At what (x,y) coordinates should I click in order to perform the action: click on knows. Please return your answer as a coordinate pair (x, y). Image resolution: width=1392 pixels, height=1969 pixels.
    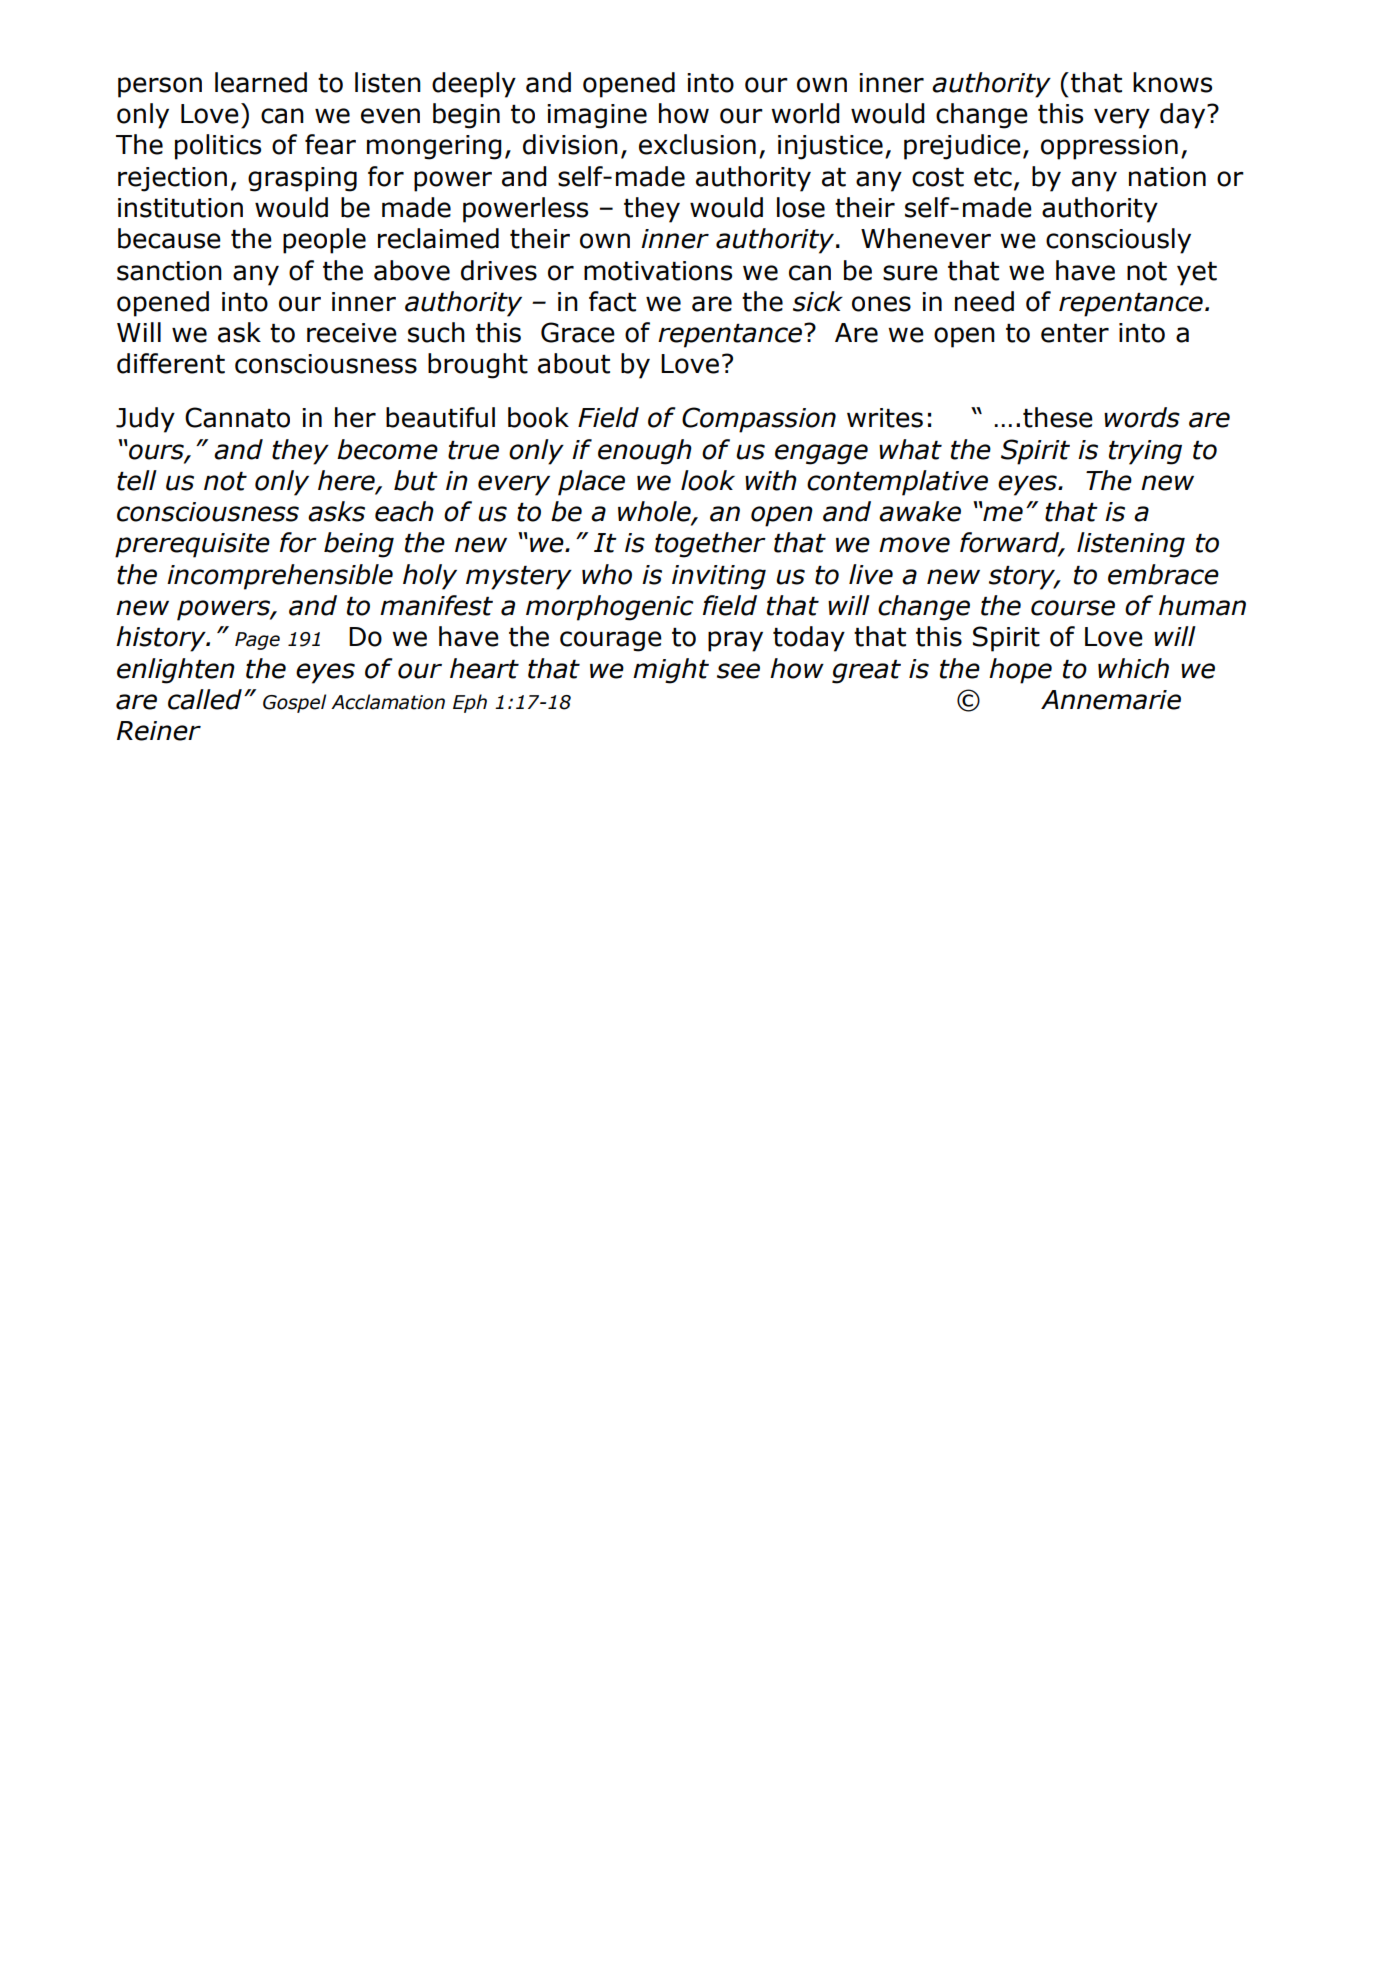
    Looking at the image, I should click on (1172, 82).
